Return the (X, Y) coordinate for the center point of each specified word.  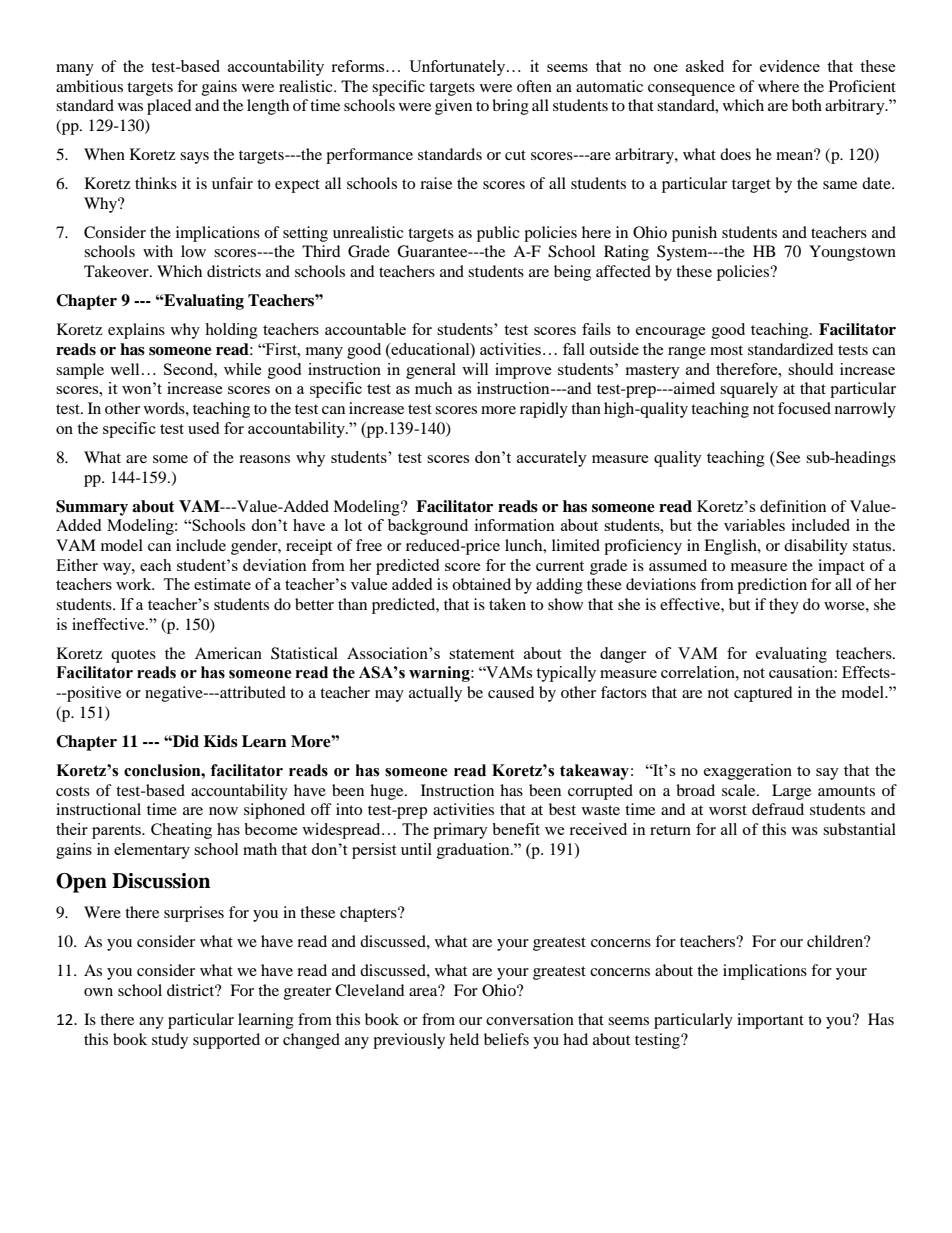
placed (169, 107)
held (464, 1039)
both (807, 105)
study (170, 1041)
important (770, 1021)
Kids (221, 741)
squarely (749, 390)
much (434, 388)
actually (435, 694)
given (453, 107)
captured (763, 694)
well (125, 369)
